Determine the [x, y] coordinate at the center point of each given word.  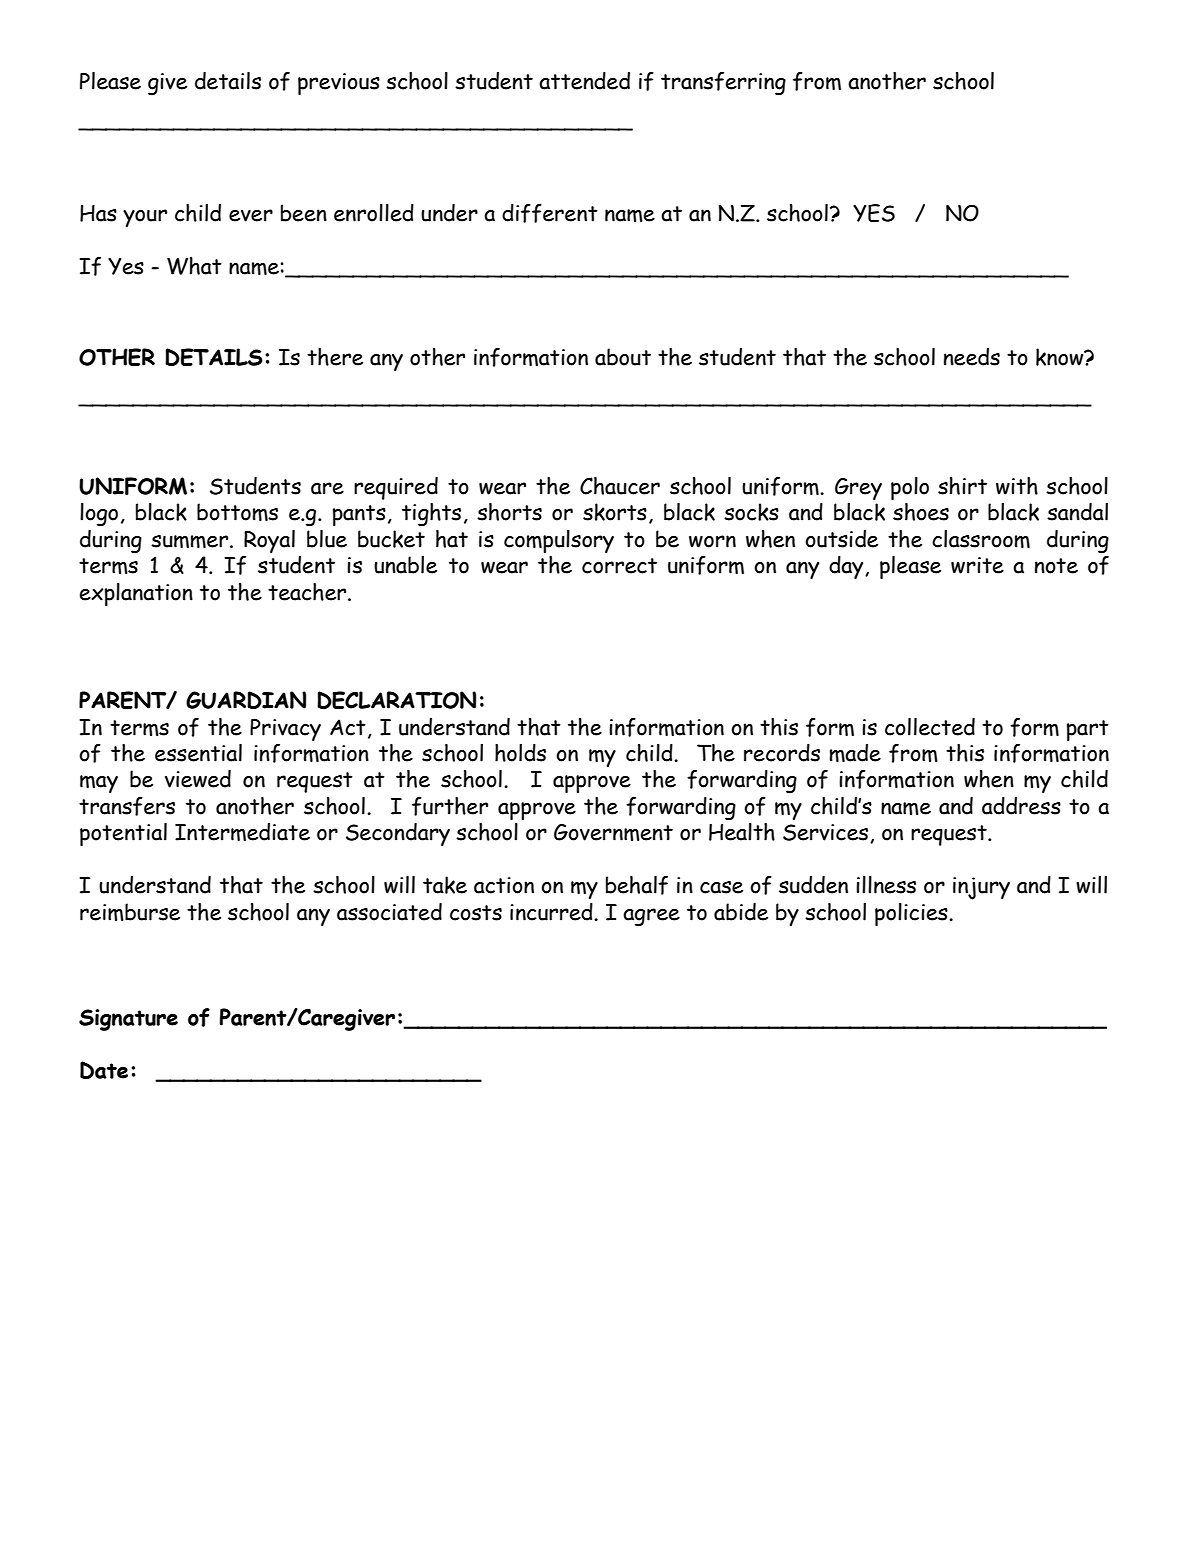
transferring [723, 83]
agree [651, 917]
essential [198, 753]
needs [972, 357]
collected [930, 727]
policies [912, 914]
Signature [128, 1020]
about [623, 357]
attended [584, 81]
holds [520, 753]
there [335, 357]
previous [339, 84]
